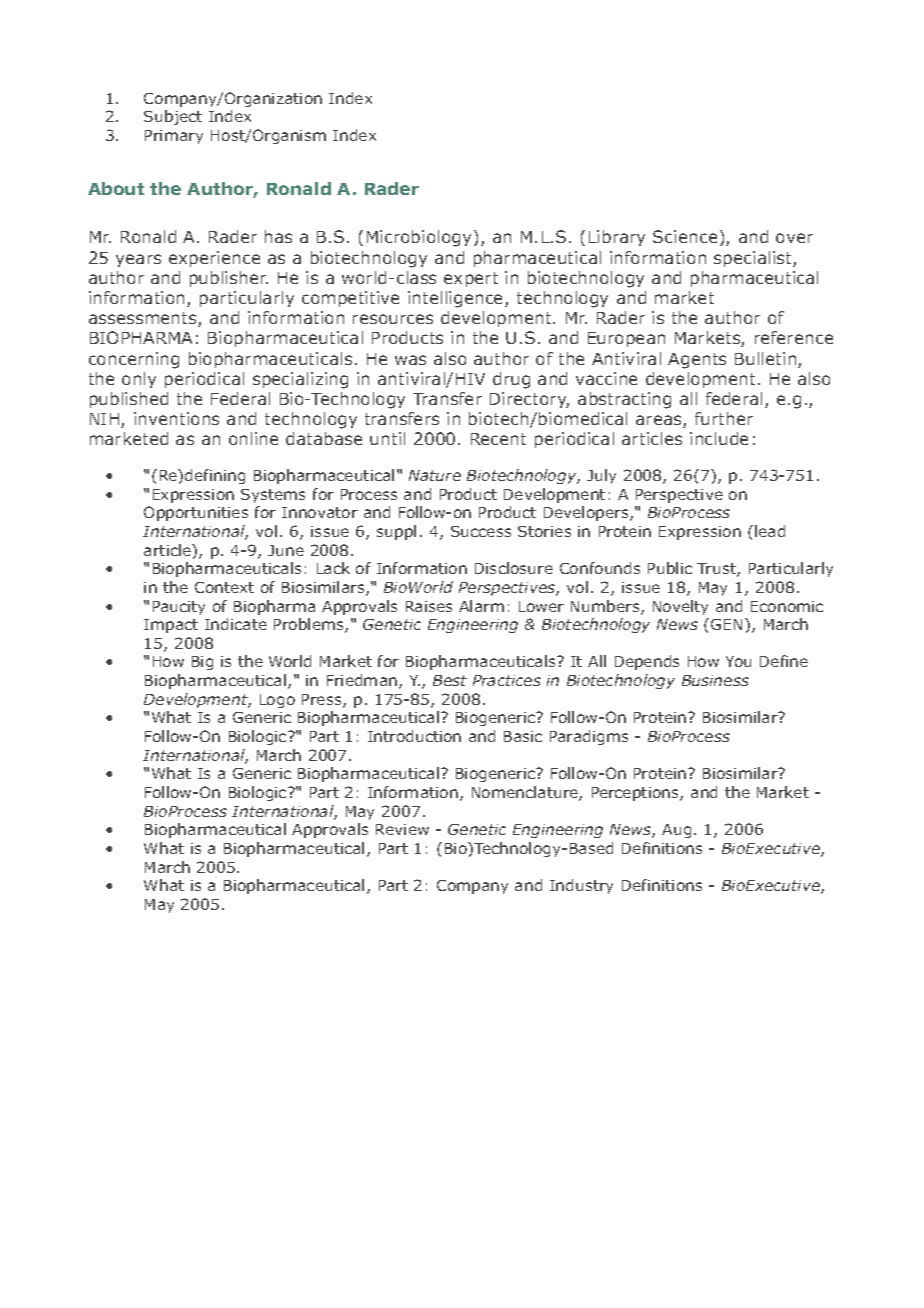 The height and width of the screenshot is (1308, 924). Describe the element at coordinates (680, 607) in the screenshot. I see `Novelty` at that location.
